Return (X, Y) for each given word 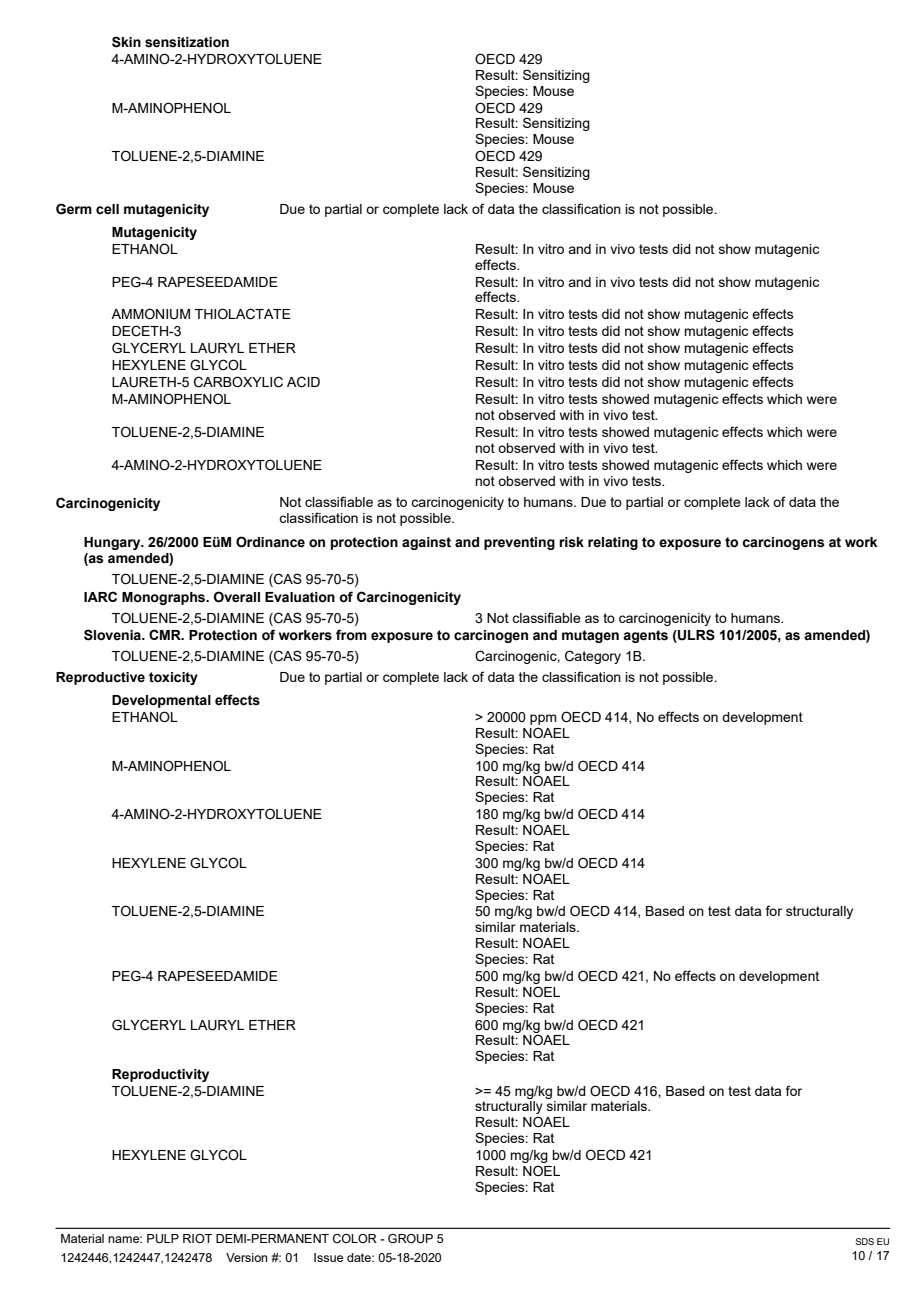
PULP (163, 1239)
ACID (303, 382)
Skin (126, 42)
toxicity (173, 678)
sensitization (187, 42)
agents (645, 636)
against (426, 543)
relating (613, 543)
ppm (543, 719)
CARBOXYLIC (238, 382)
